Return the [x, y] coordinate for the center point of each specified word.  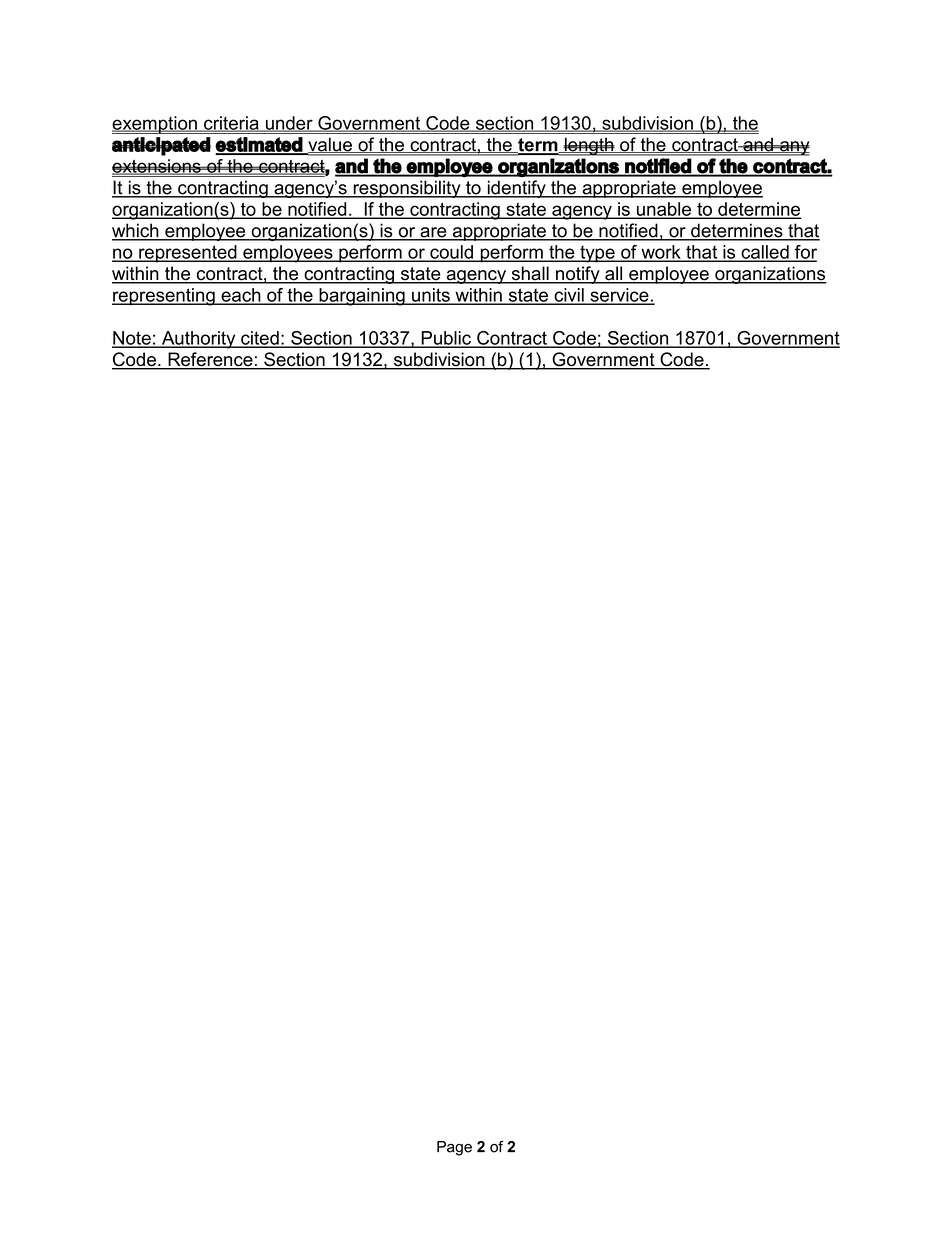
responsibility [407, 189]
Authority [198, 340]
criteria [231, 124]
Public [446, 339]
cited [260, 339]
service [619, 296]
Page [454, 1148]
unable [663, 210]
